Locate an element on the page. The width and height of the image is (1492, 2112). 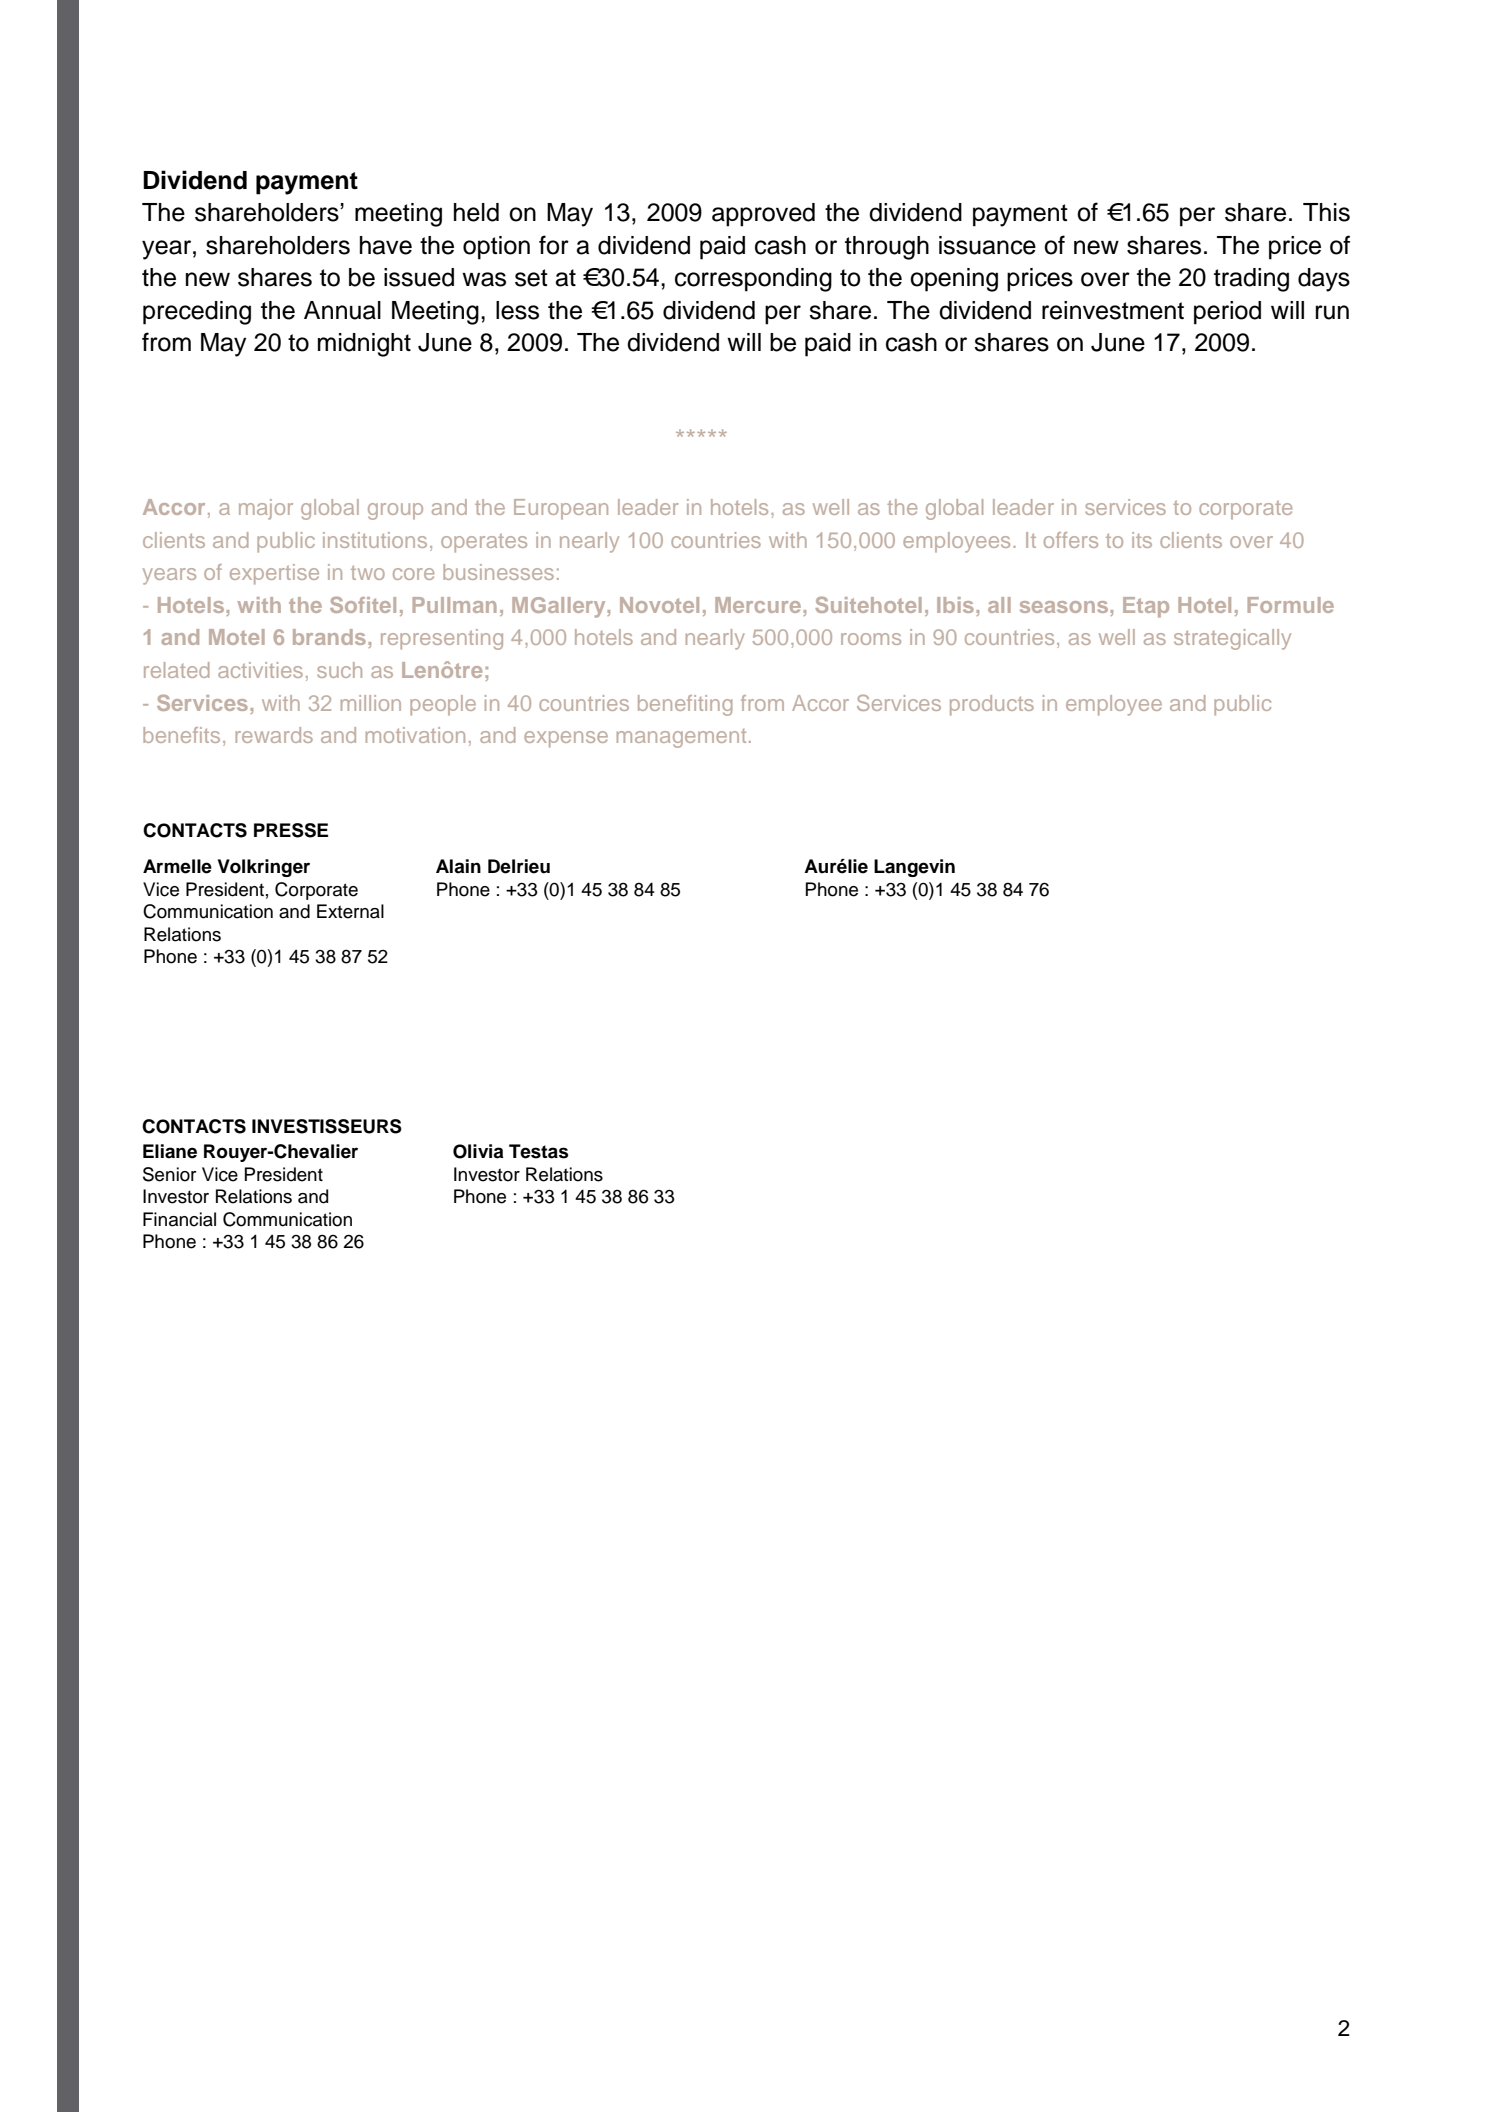
European is located at coordinates (561, 509).
